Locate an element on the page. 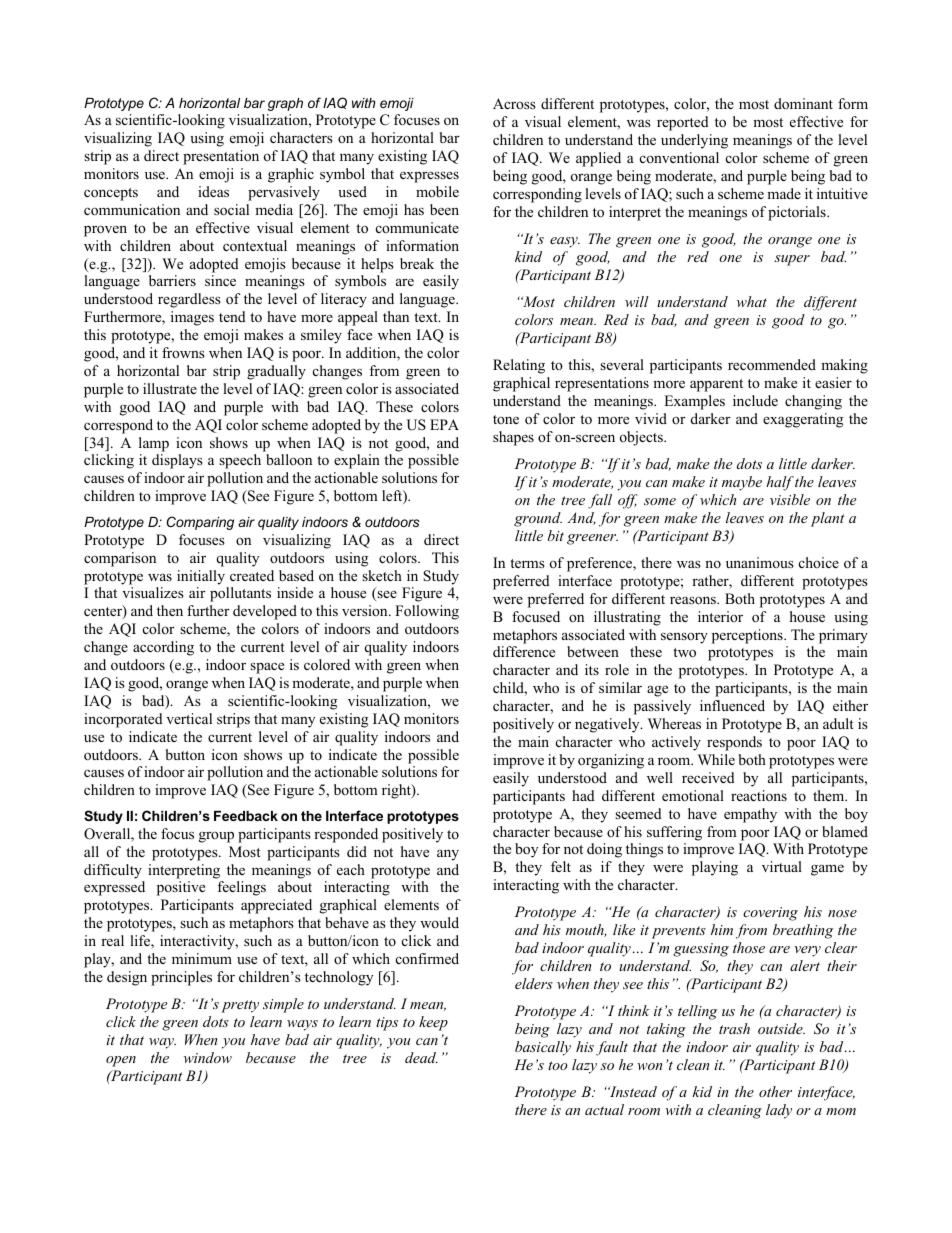  group is located at coordinates (216, 837).
